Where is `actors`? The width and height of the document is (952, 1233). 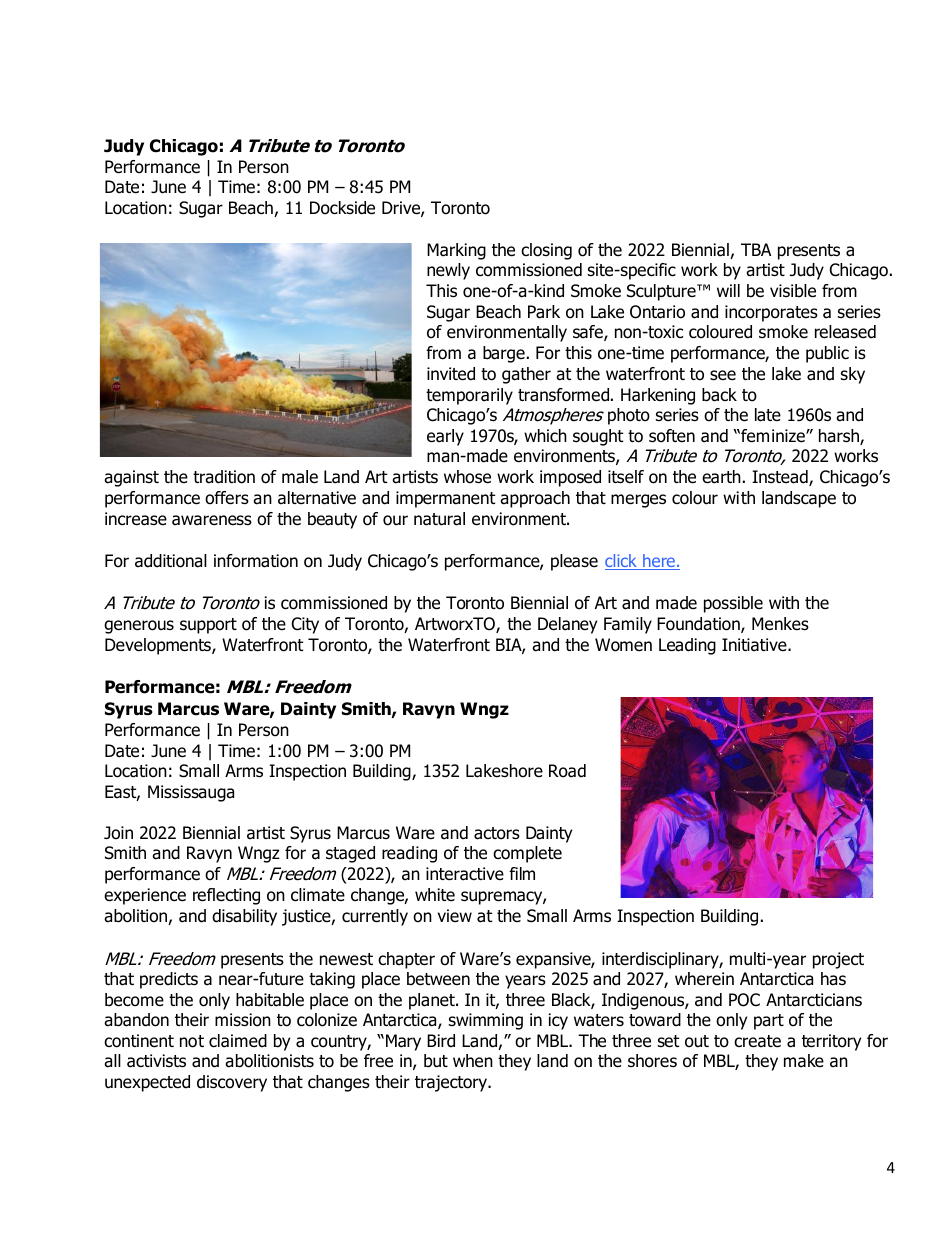
actors is located at coordinates (497, 833).
